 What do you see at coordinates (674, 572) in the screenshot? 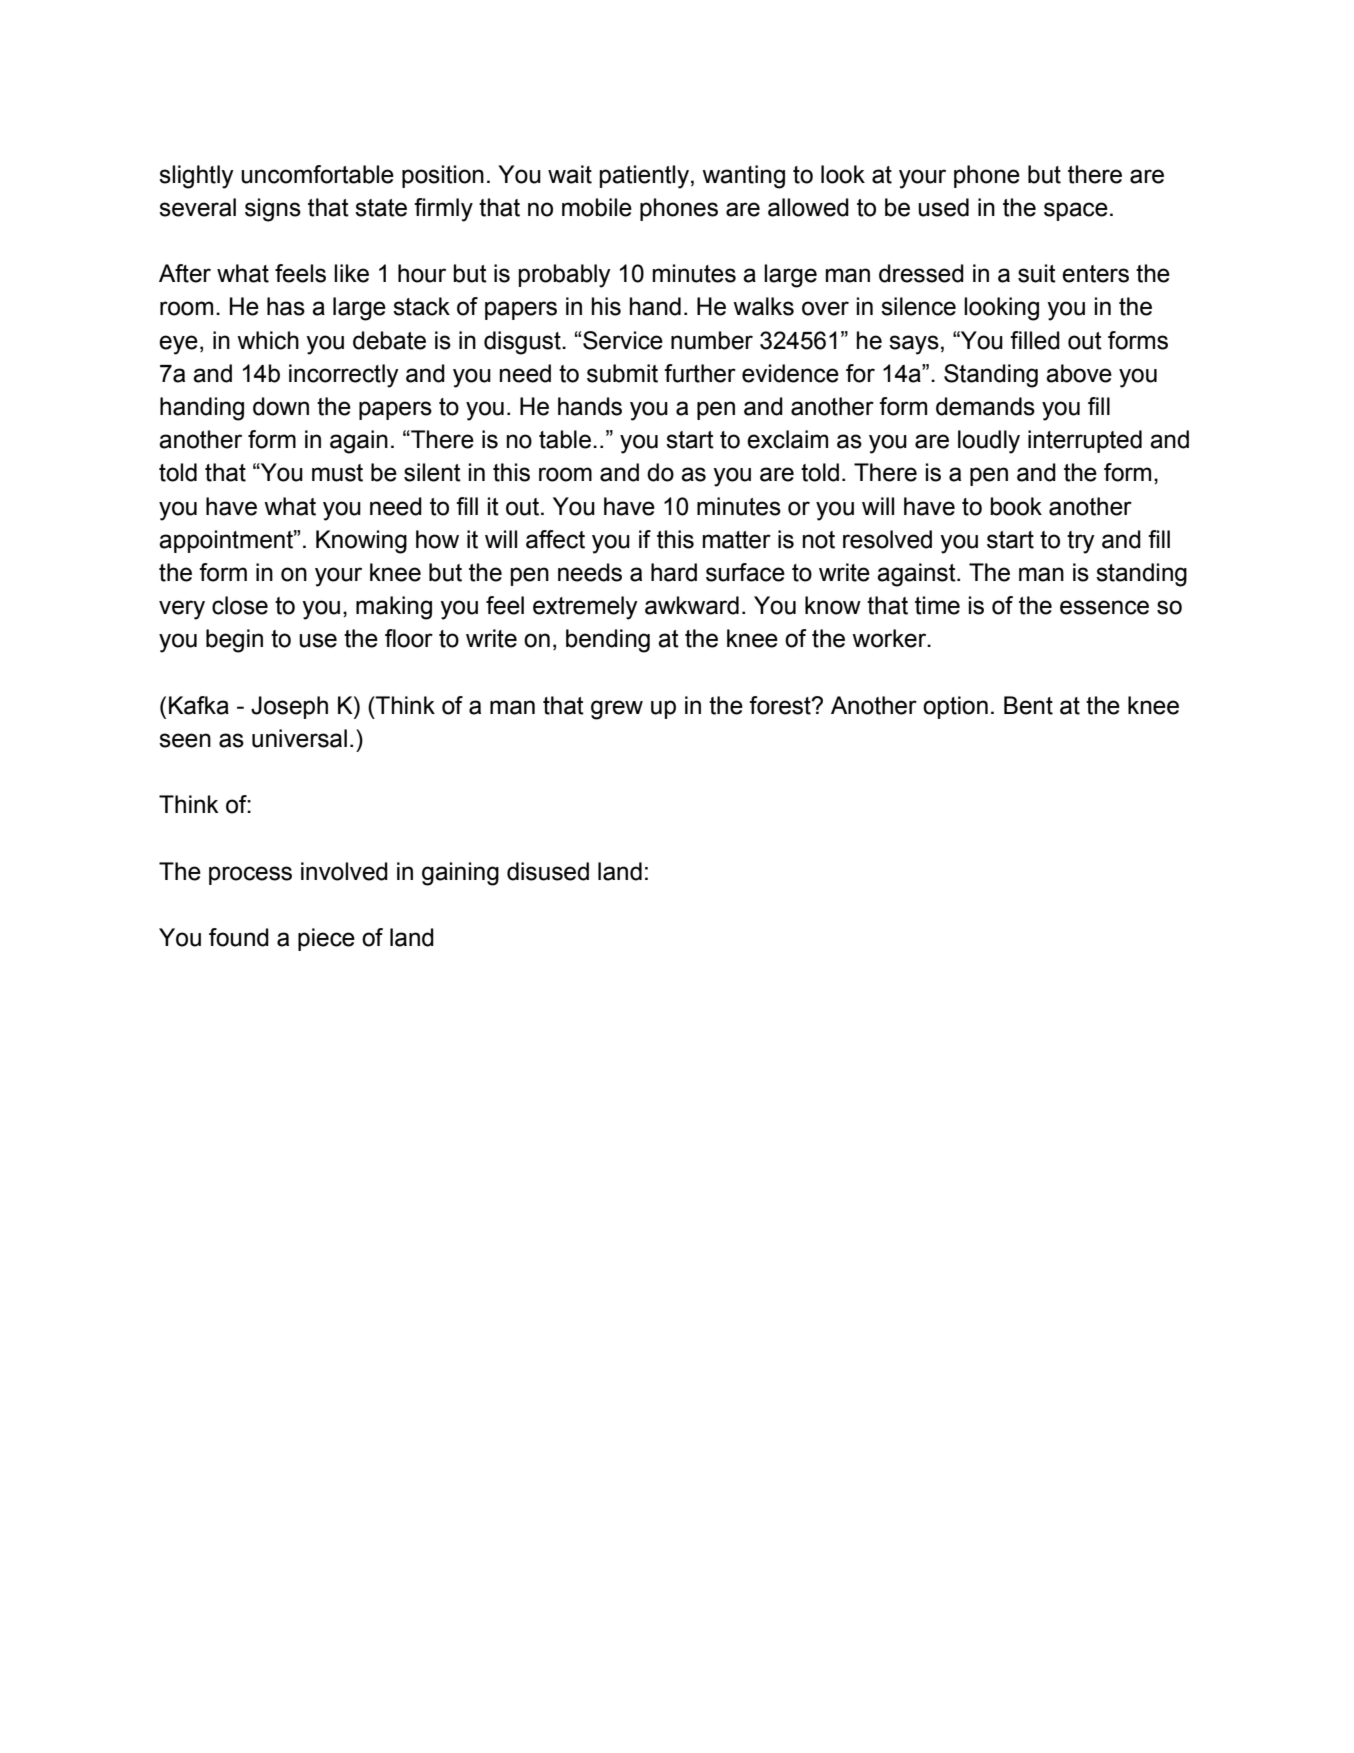
I see `hard` at bounding box center [674, 572].
